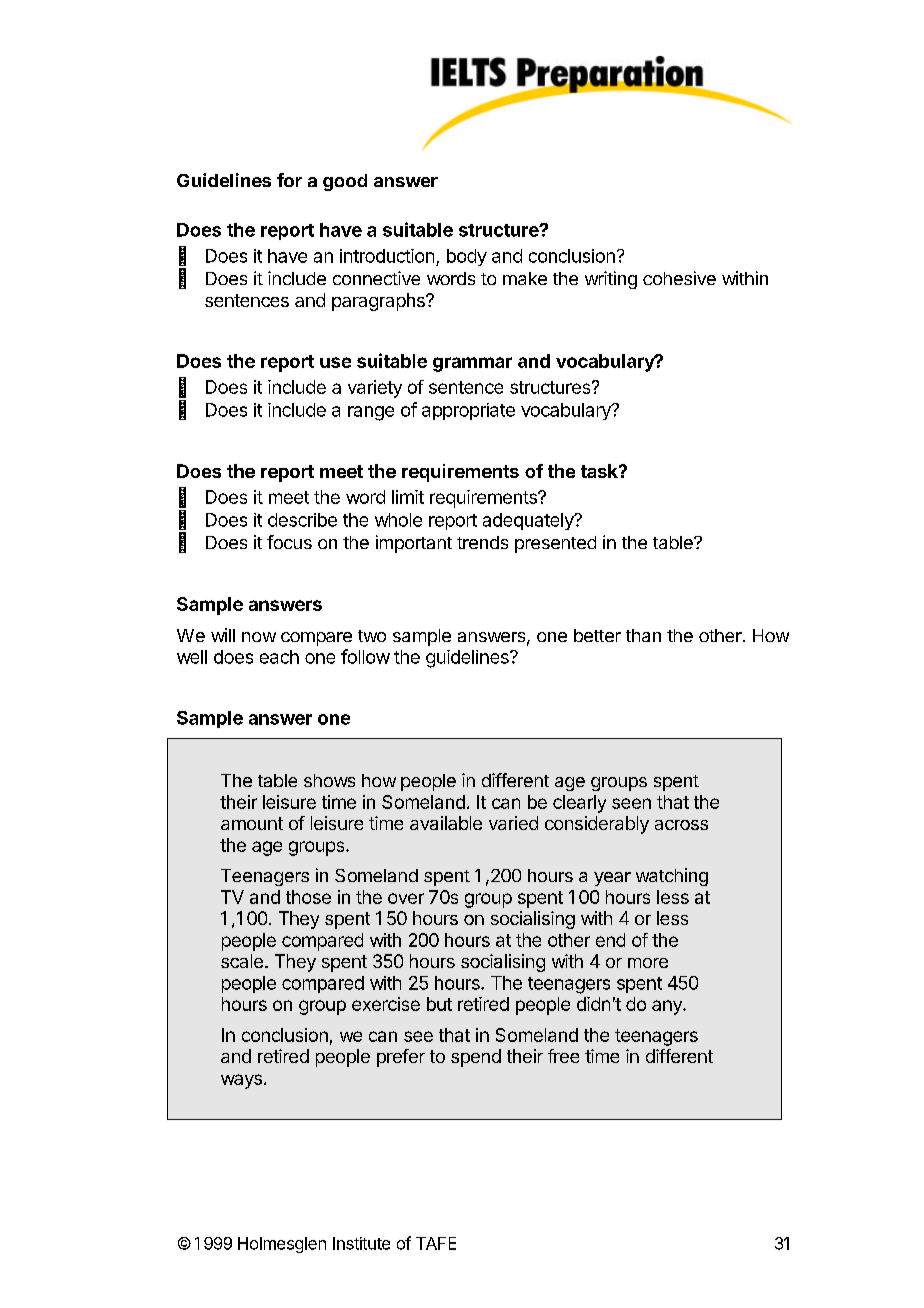 Image resolution: width=924 pixels, height=1308 pixels. I want to click on for, so click(289, 180).
